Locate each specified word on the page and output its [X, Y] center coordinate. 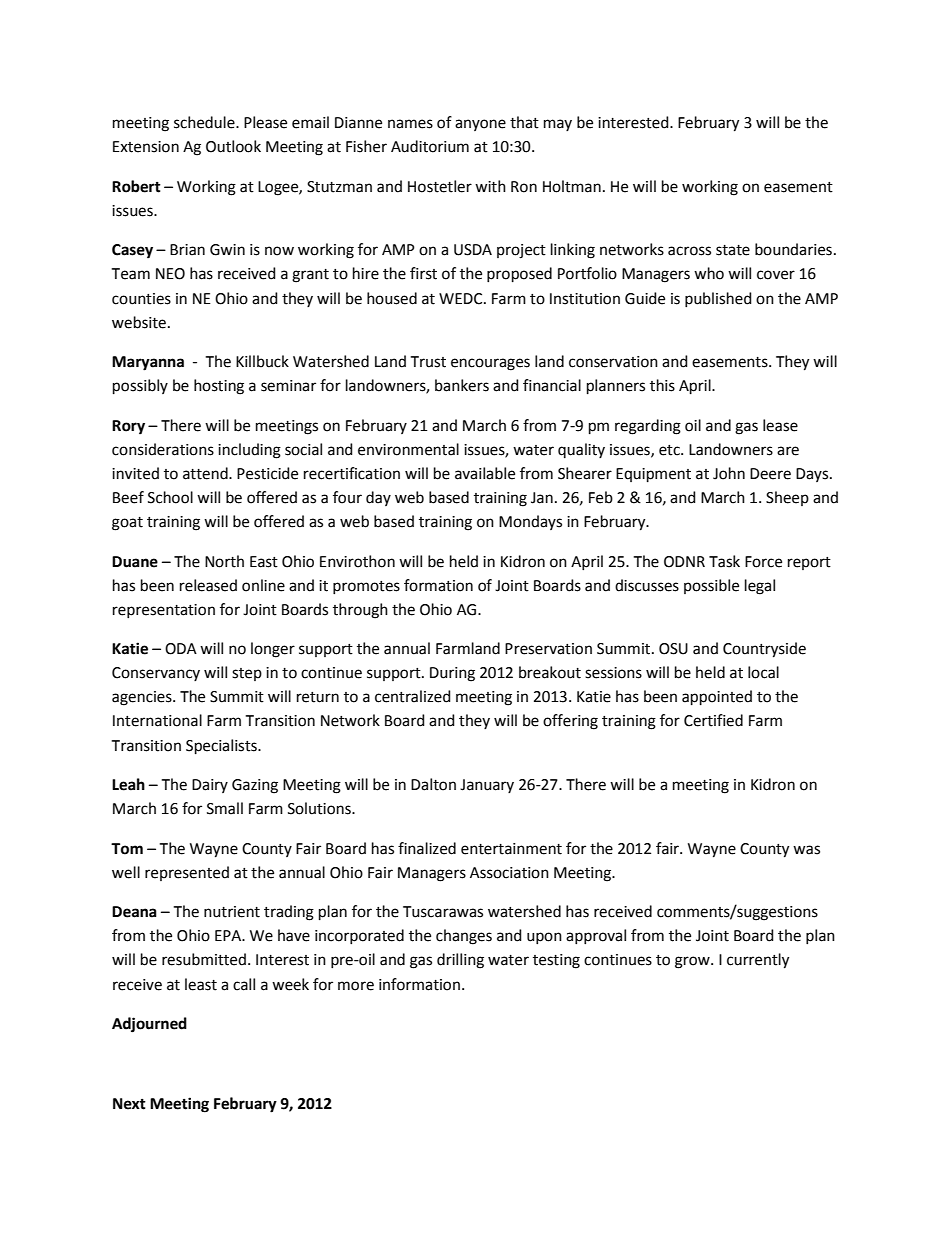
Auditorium [430, 146]
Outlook [233, 146]
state [733, 250]
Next [129, 1104]
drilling [460, 961]
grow [693, 962]
